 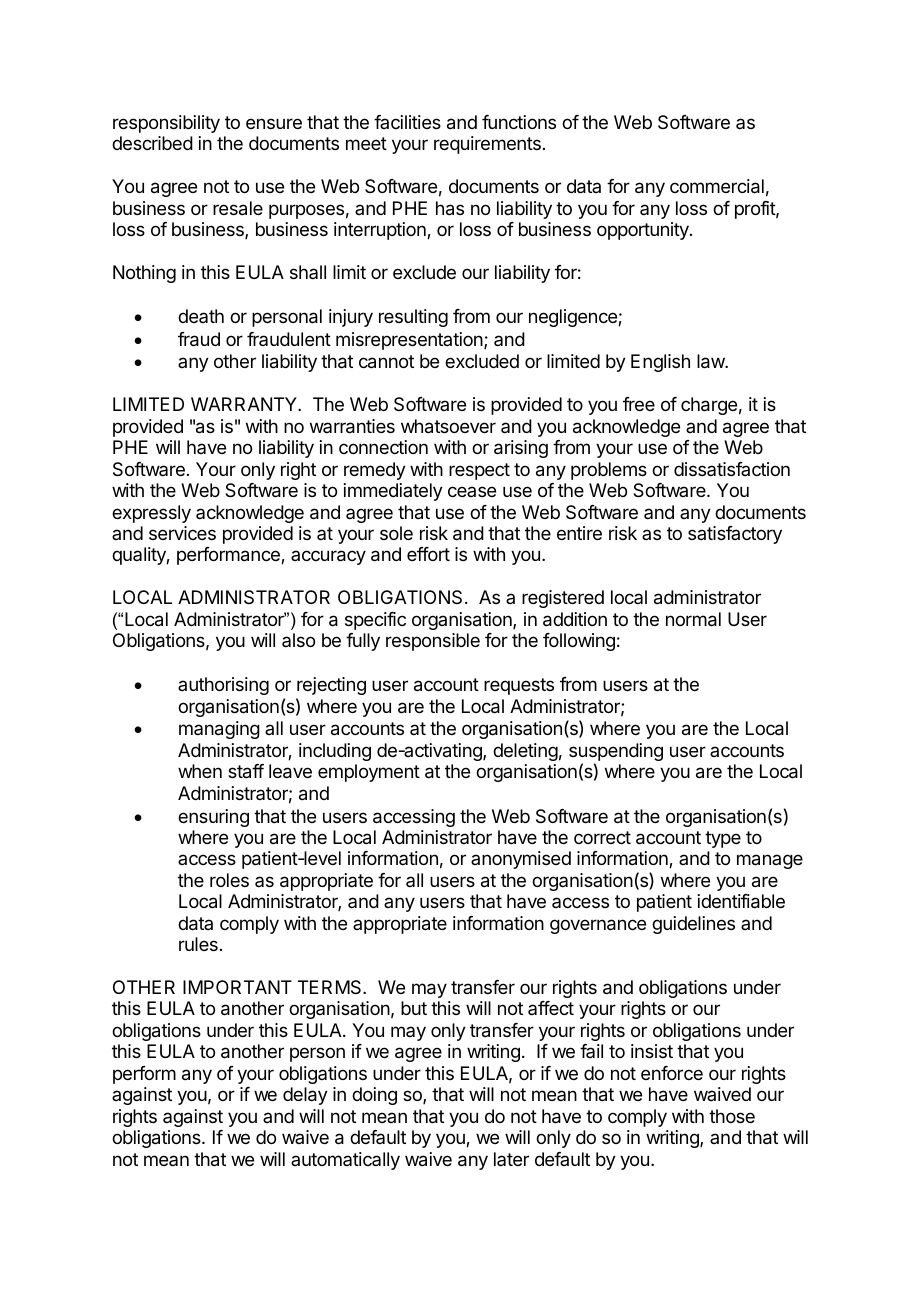 What do you see at coordinates (433, 642) in the screenshot?
I see `responsible` at bounding box center [433, 642].
